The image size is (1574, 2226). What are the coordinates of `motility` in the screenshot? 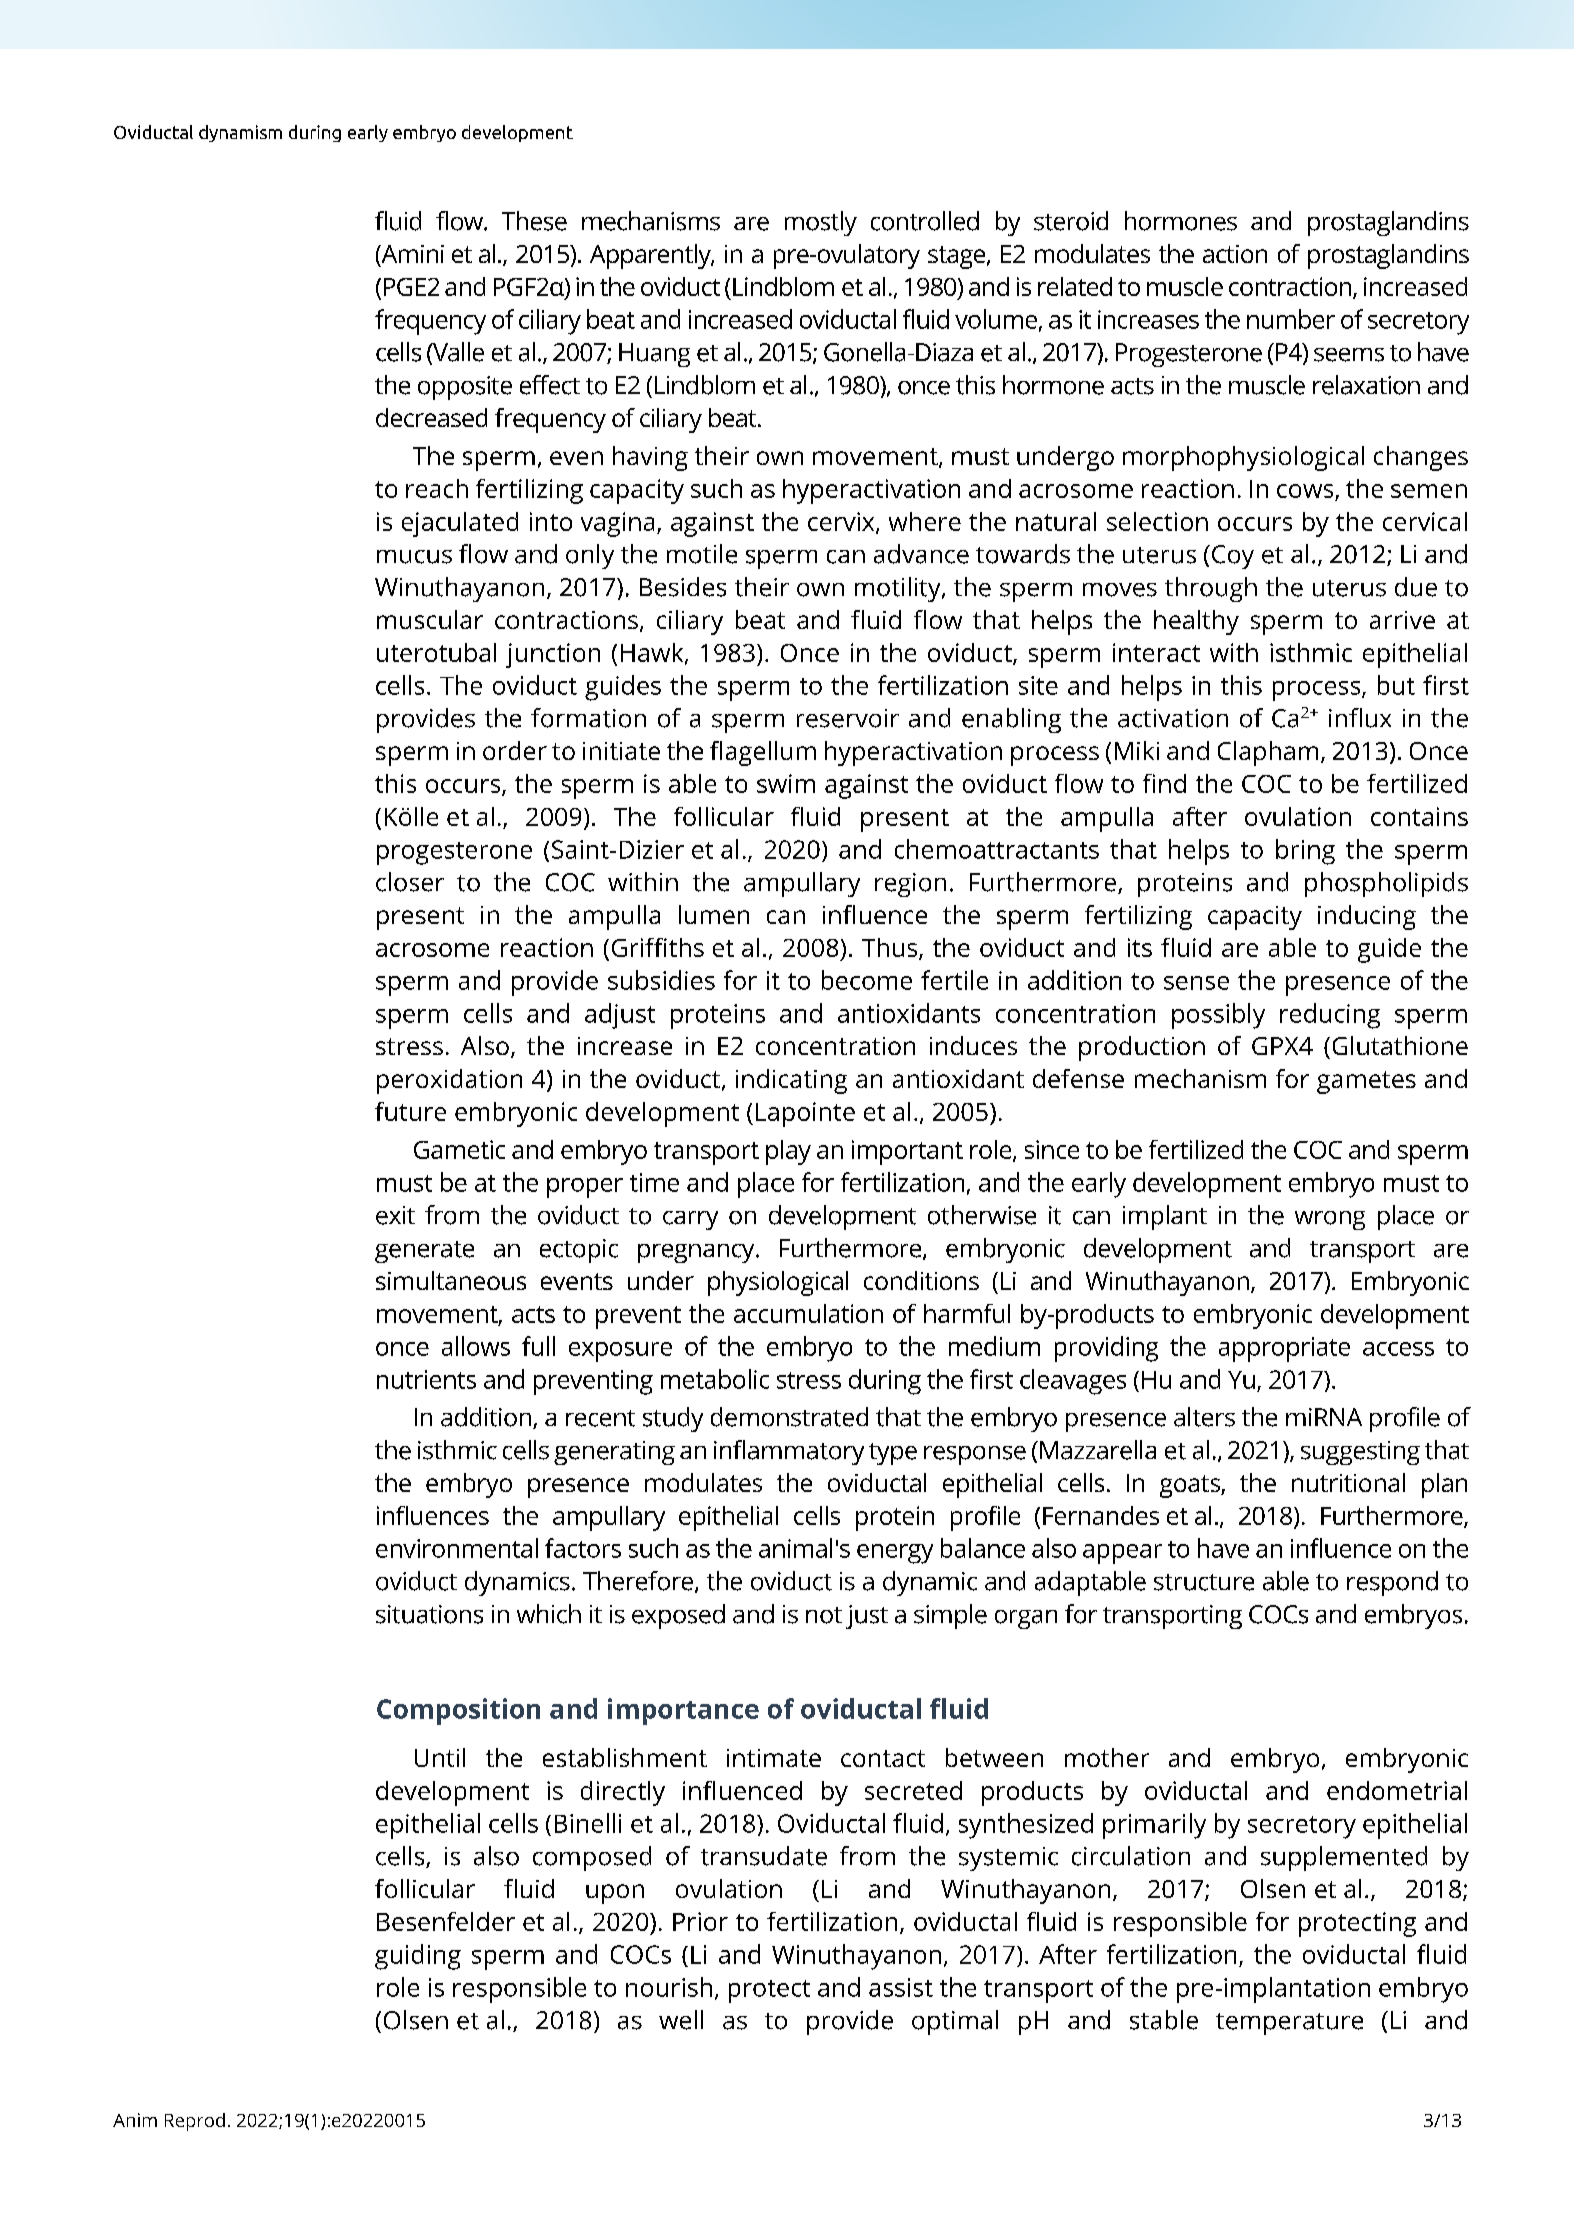 It's located at (899, 589).
